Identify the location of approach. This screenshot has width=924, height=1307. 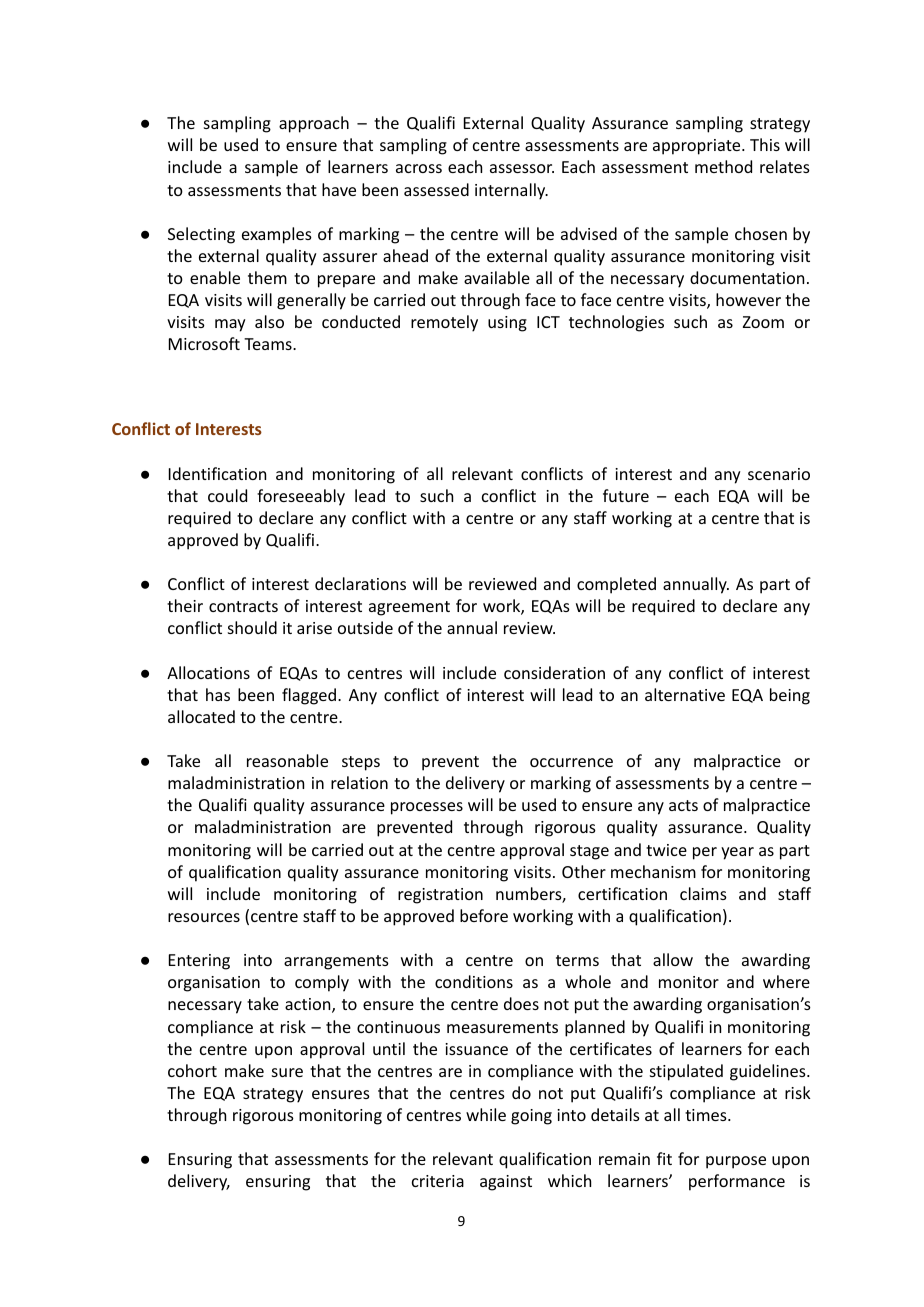
(314, 124).
